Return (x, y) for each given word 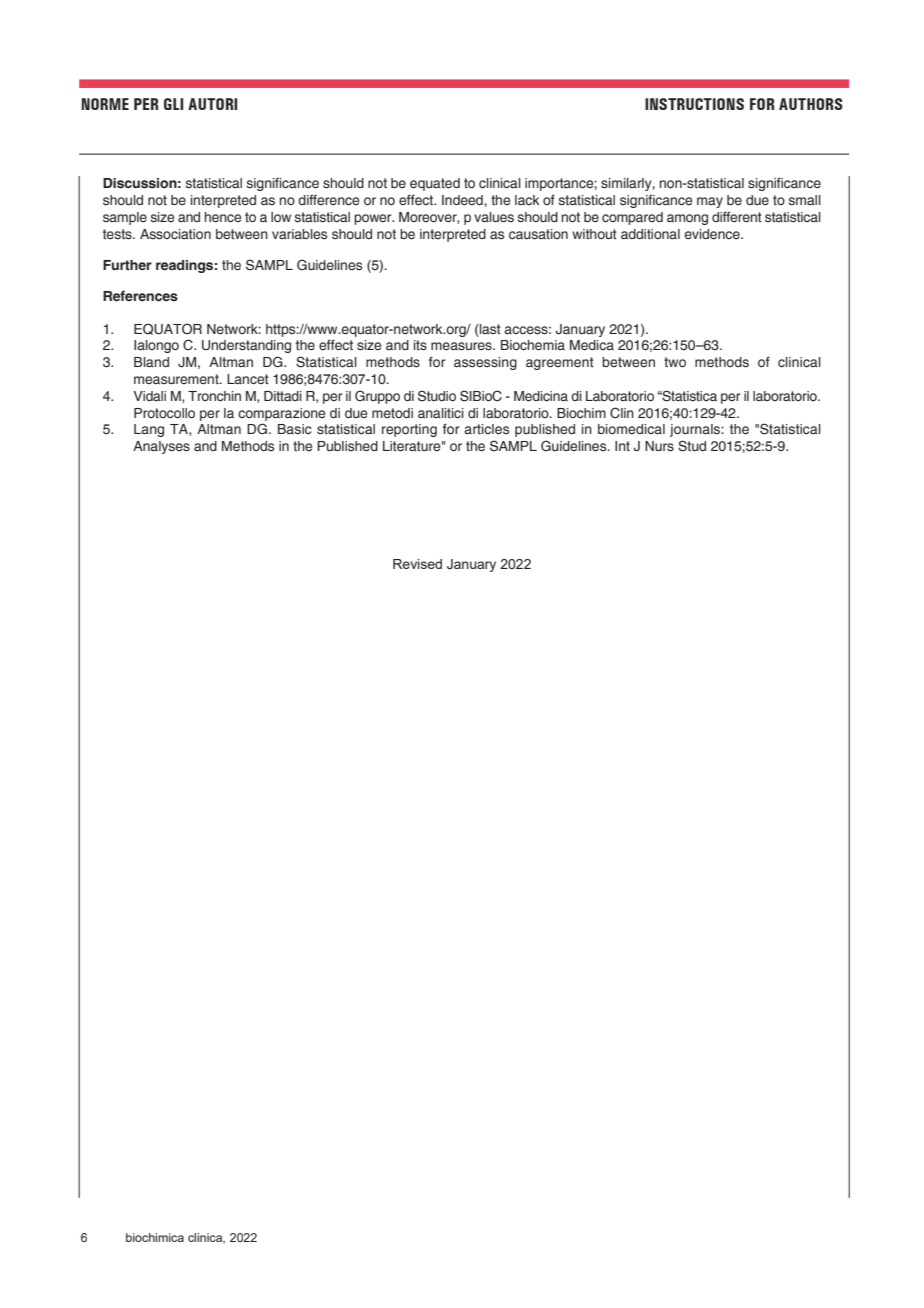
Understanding (246, 346)
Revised (417, 564)
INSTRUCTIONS (694, 104)
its (420, 345)
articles (486, 429)
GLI (173, 104)
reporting (409, 430)
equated (435, 184)
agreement (560, 363)
